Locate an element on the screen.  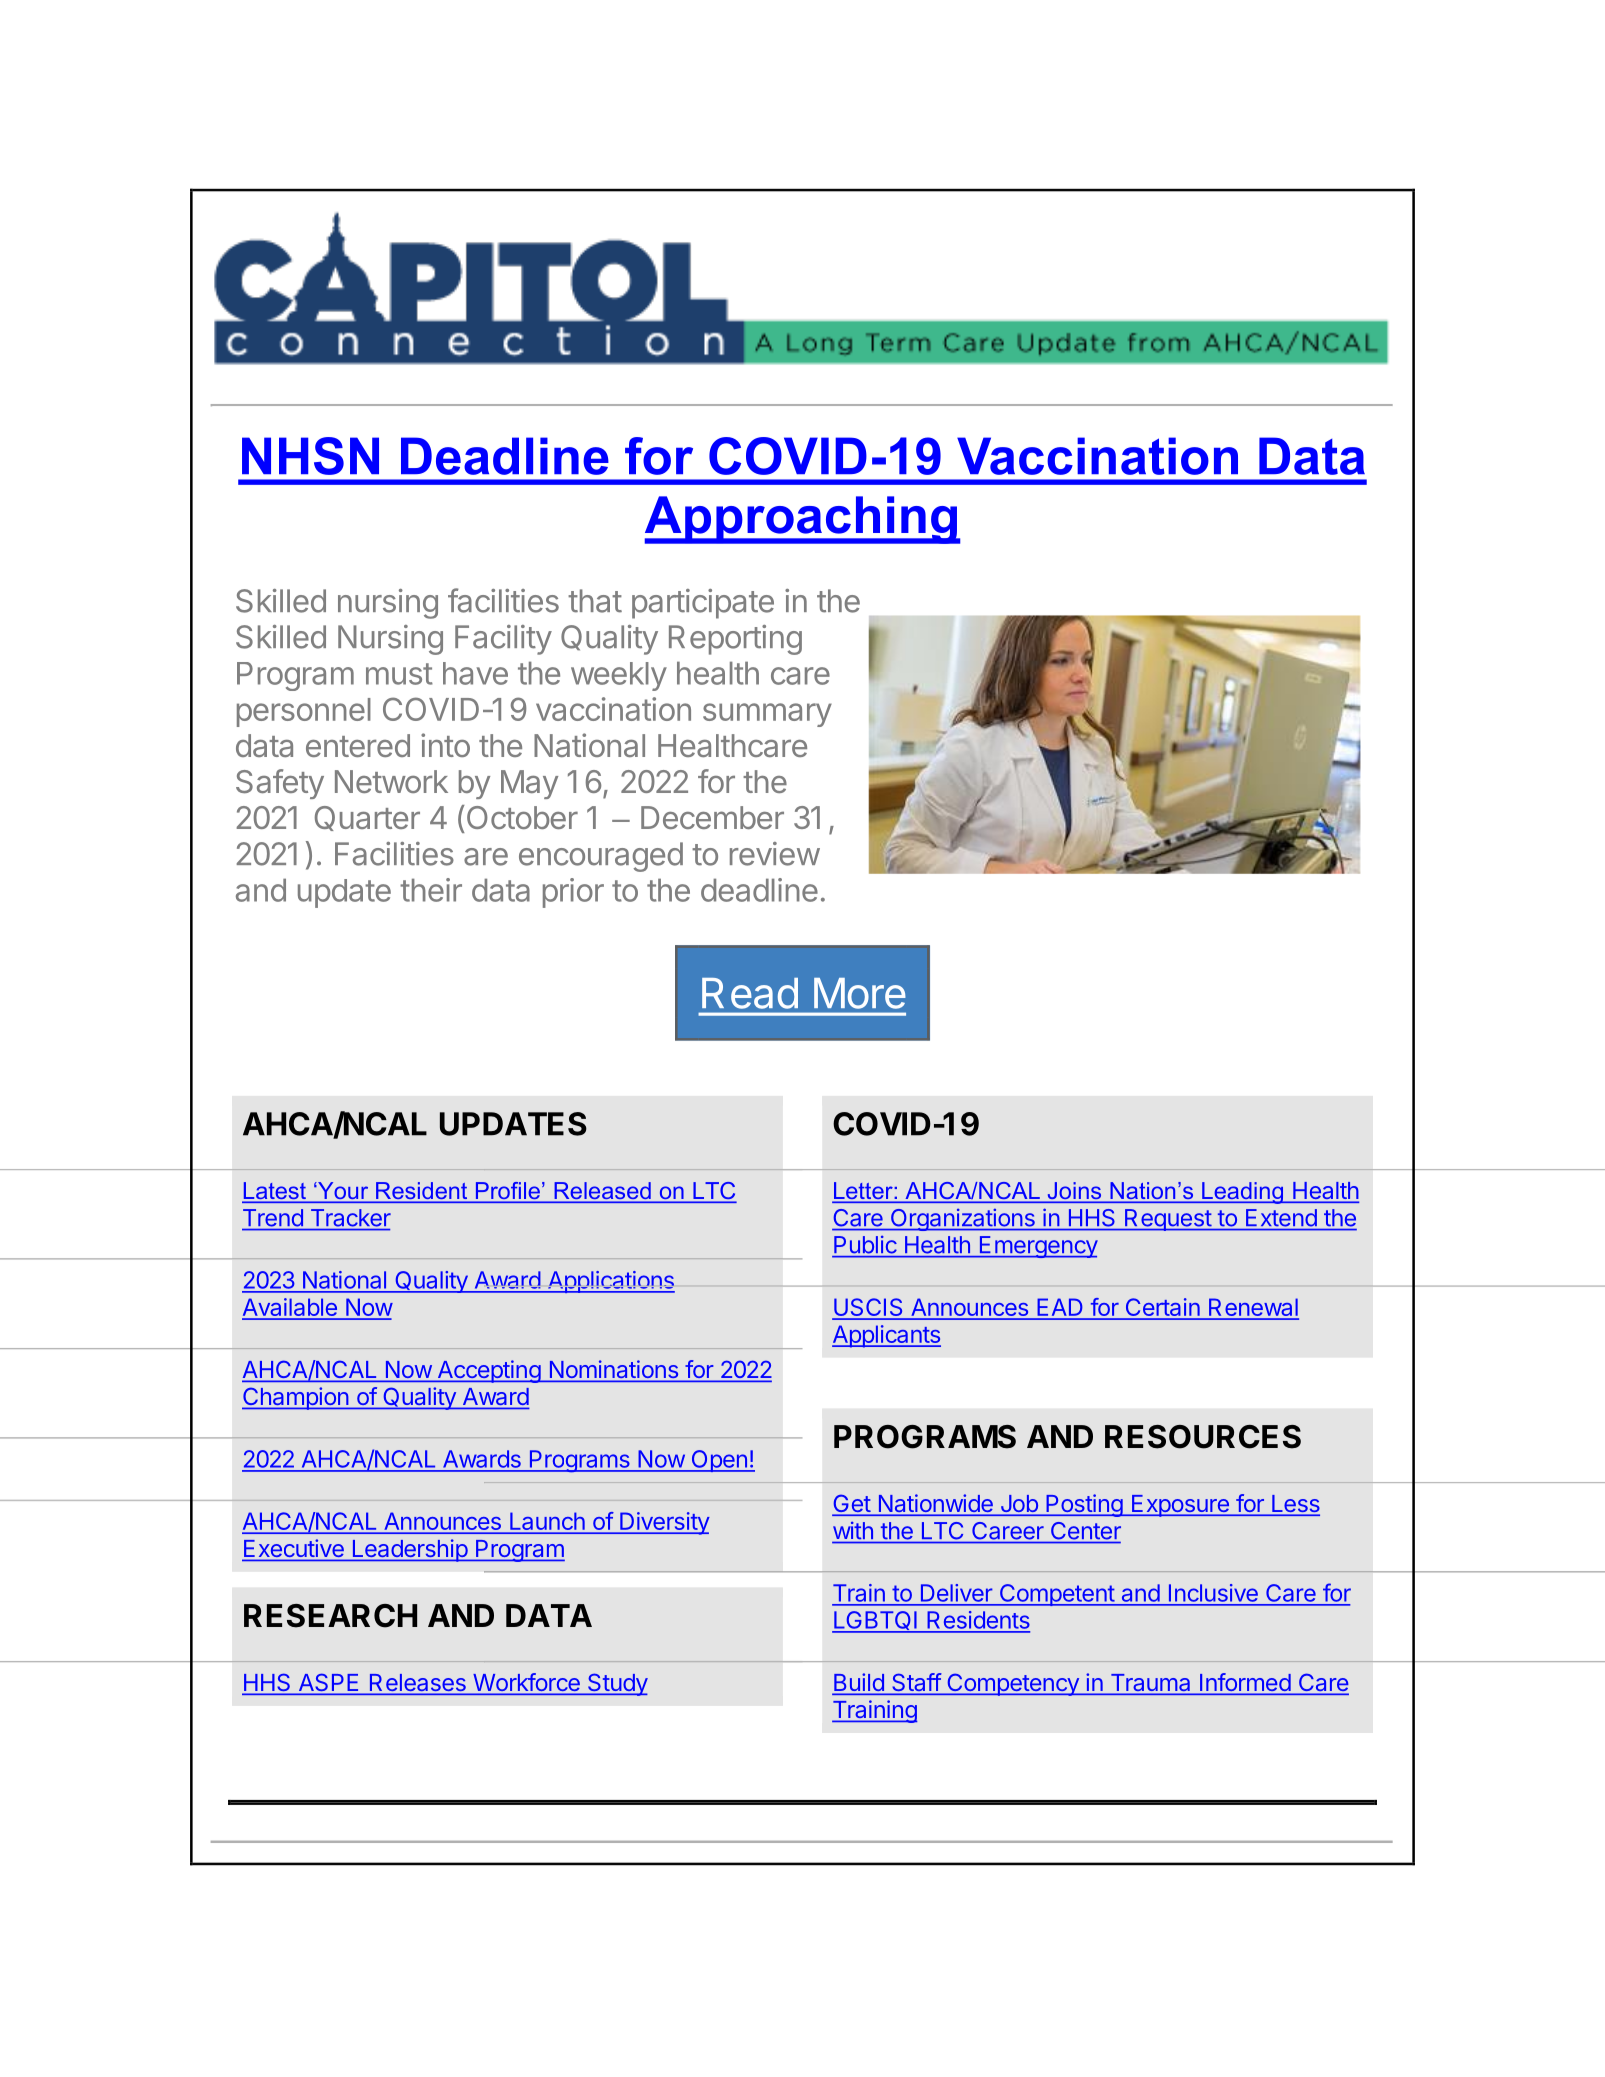
Leading is located at coordinates (1242, 1193).
